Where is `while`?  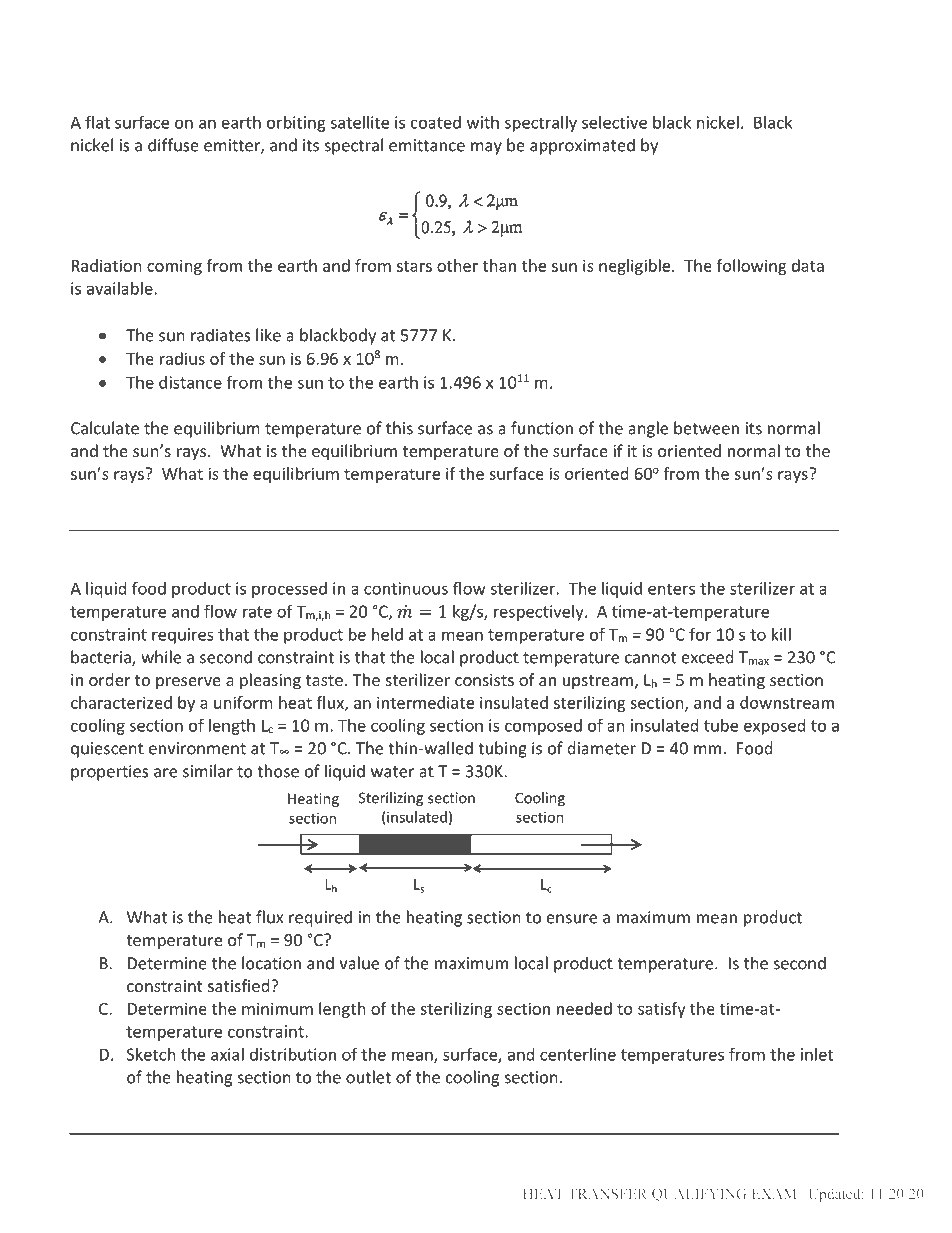
while is located at coordinates (161, 657).
